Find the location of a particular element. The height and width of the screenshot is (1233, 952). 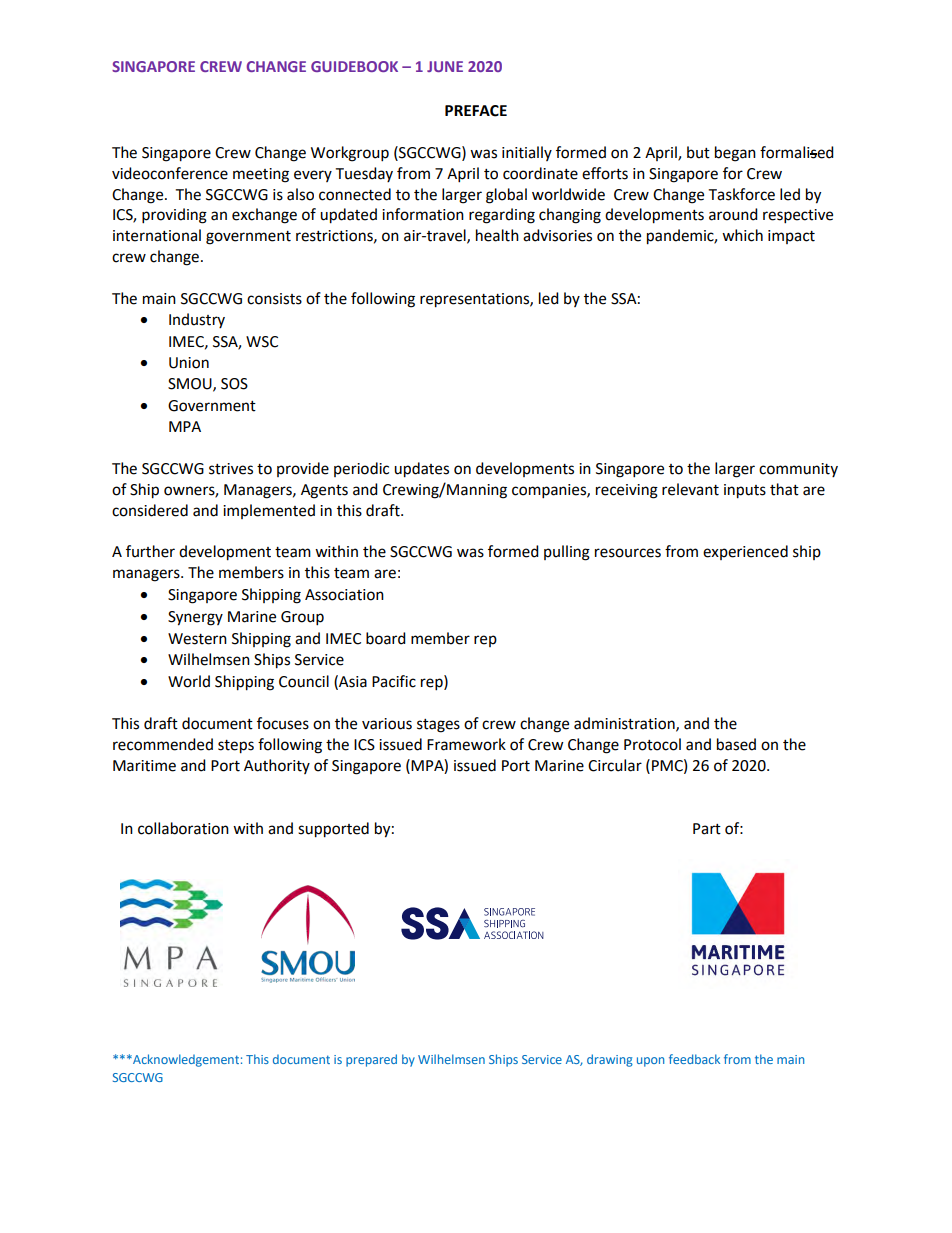

pulling is located at coordinates (567, 553).
